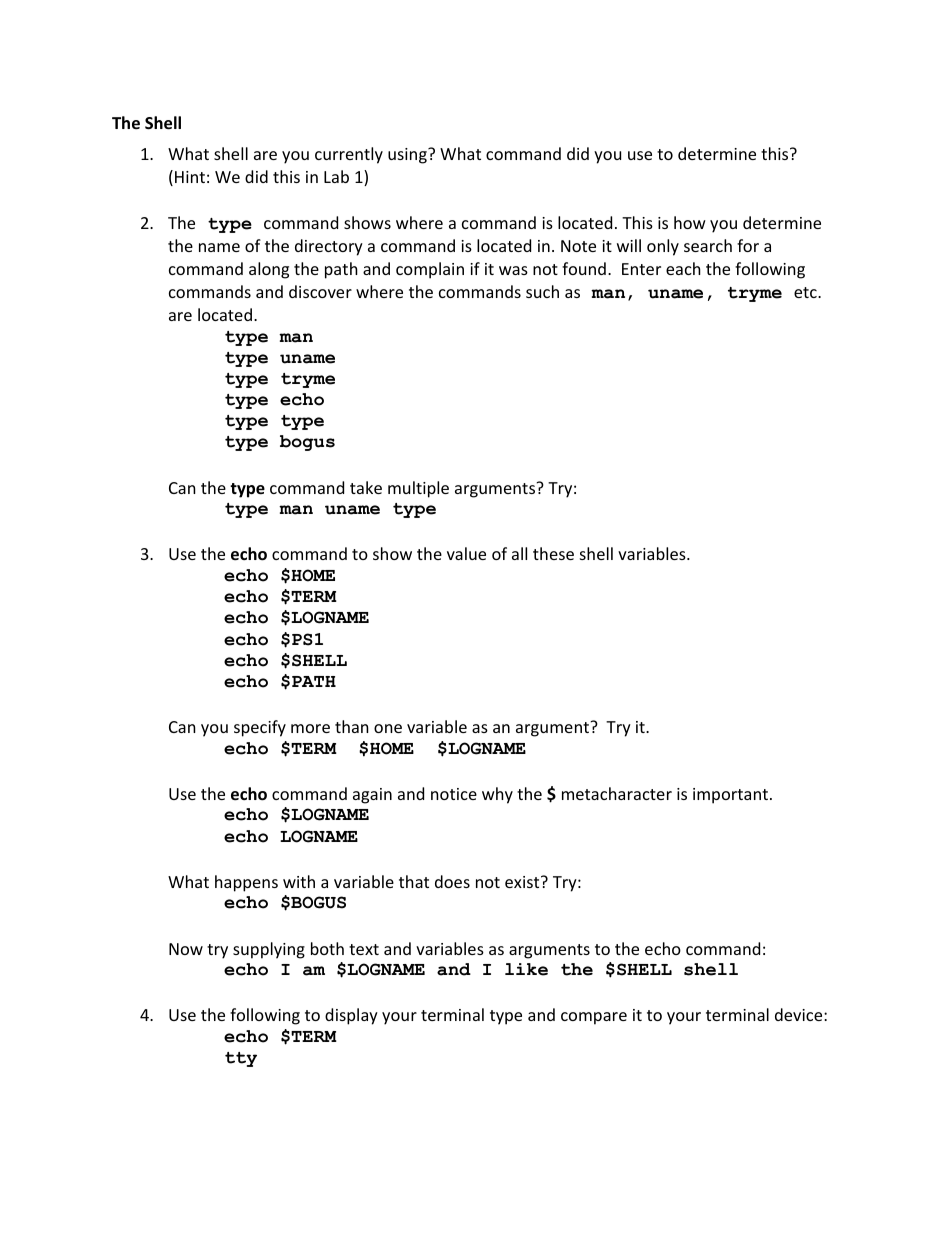  I want to click on Lab, so click(336, 176).
